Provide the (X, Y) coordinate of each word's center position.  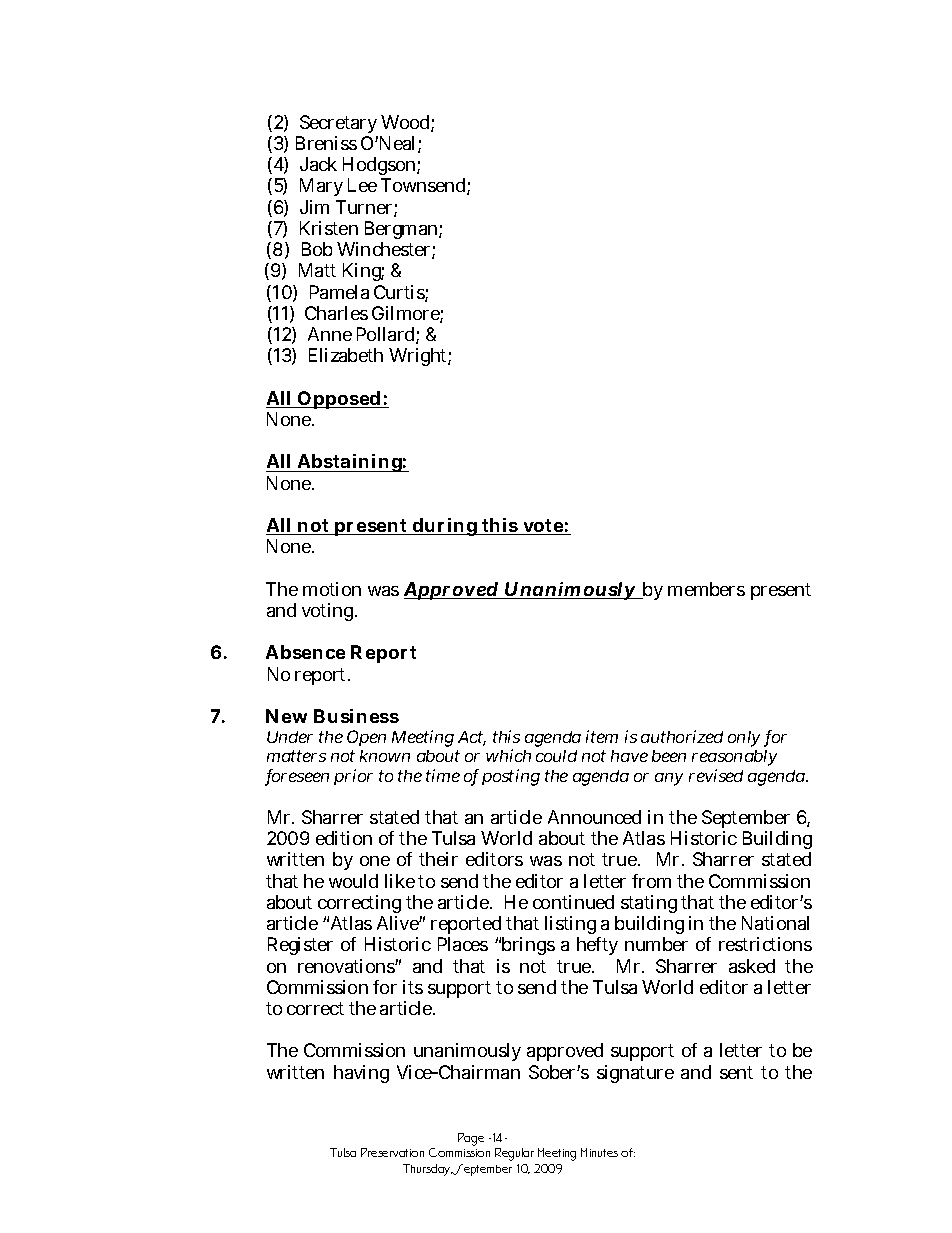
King (363, 272)
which (508, 755)
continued (573, 902)
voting (329, 612)
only (744, 739)
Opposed (339, 400)
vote (543, 527)
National (775, 923)
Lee (362, 185)
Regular (514, 1154)
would (353, 881)
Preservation (392, 1152)
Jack (318, 164)
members (706, 589)
